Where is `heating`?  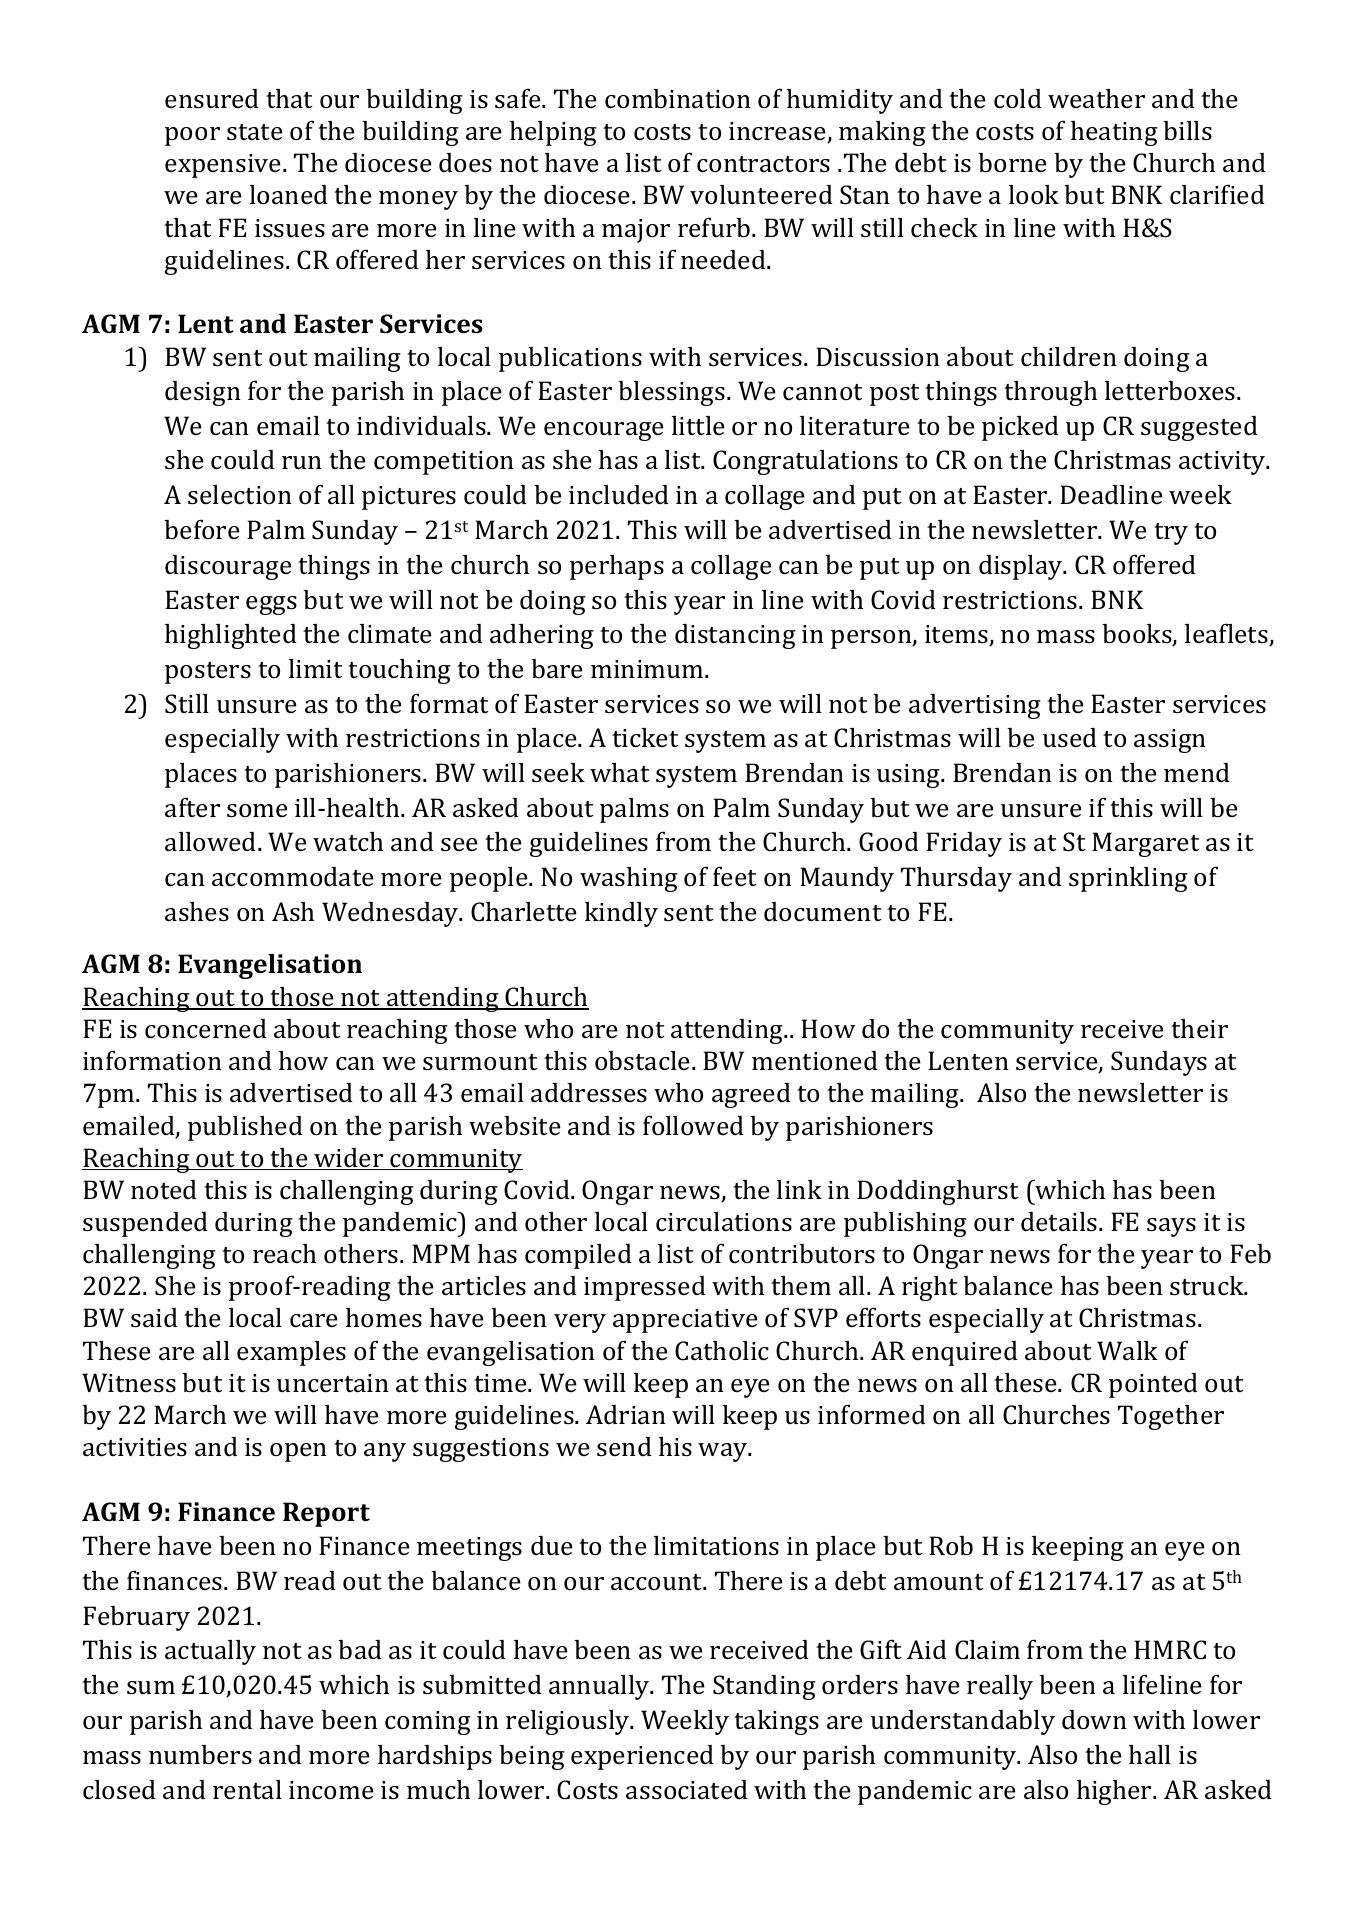 heating is located at coordinates (1114, 133).
